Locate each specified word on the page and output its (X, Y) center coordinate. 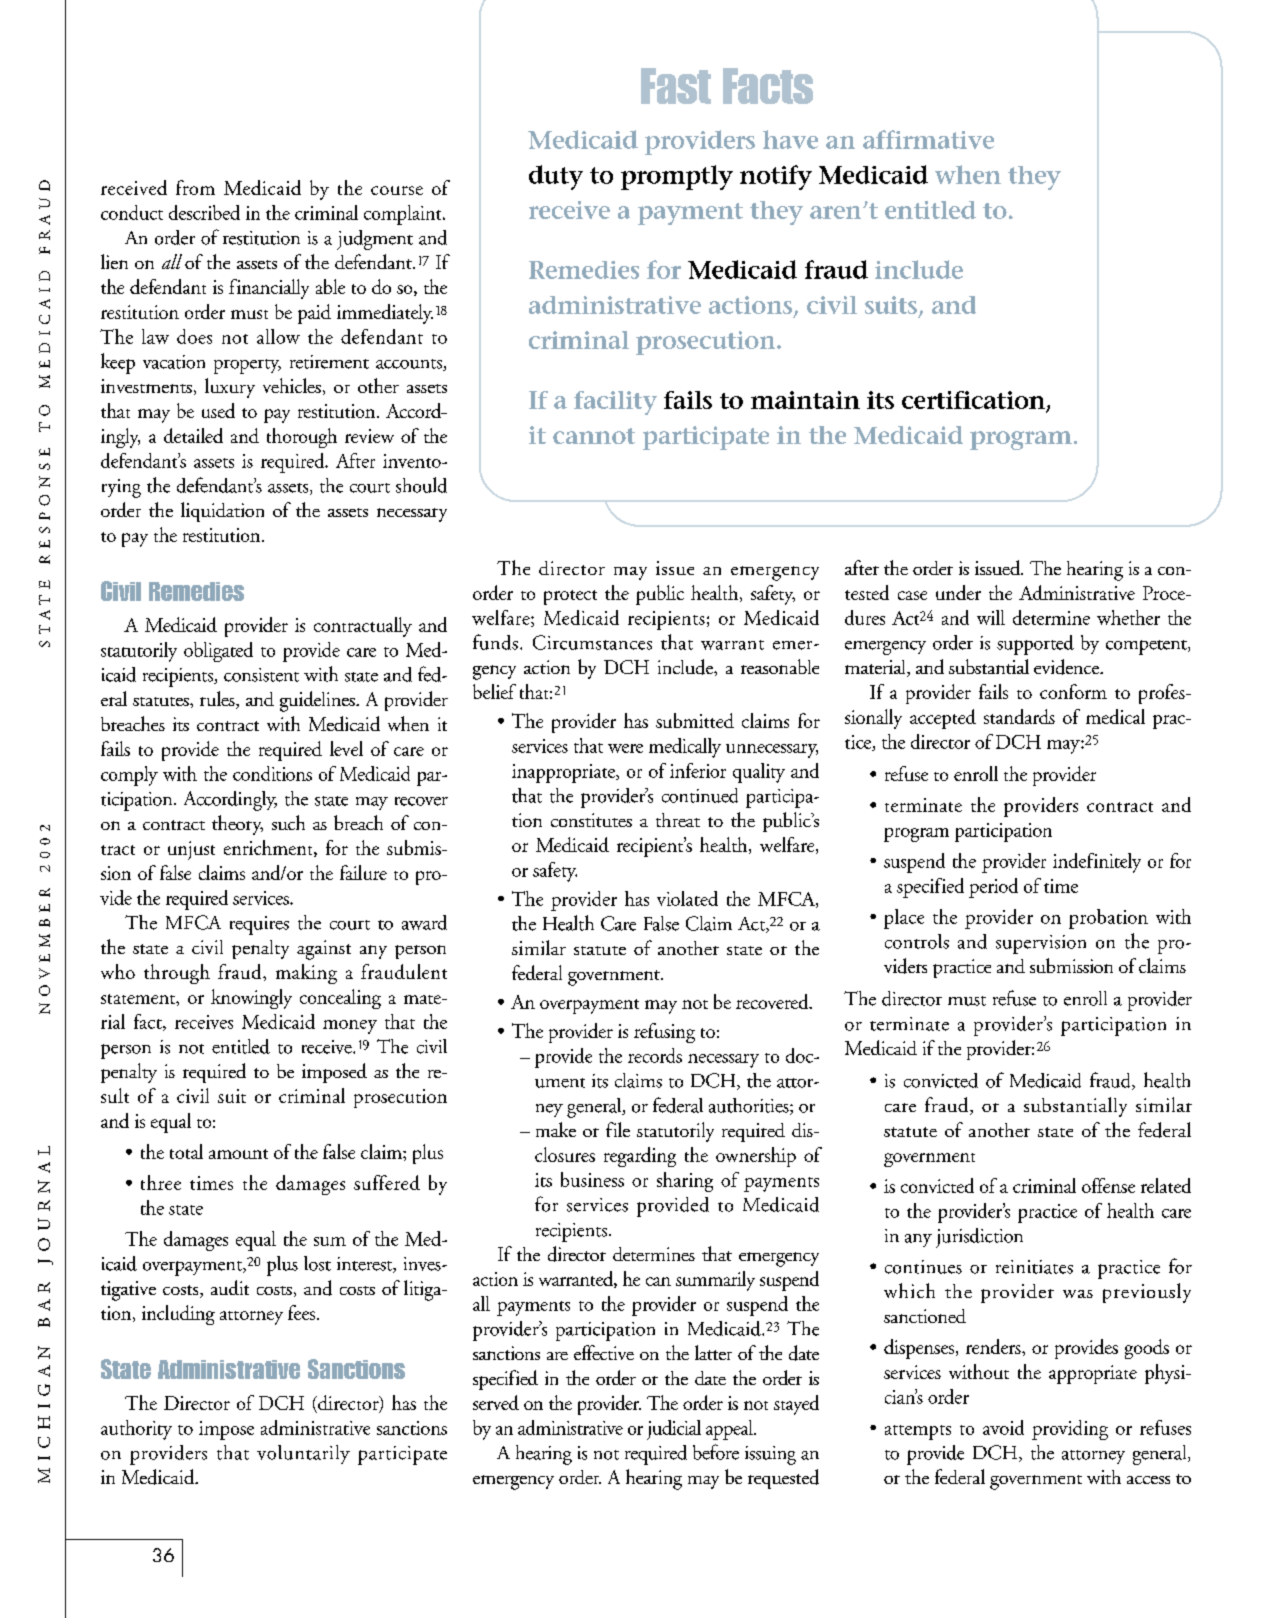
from (195, 187)
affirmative (928, 139)
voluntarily (303, 1454)
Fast (676, 86)
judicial (674, 1430)
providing (1070, 1430)
